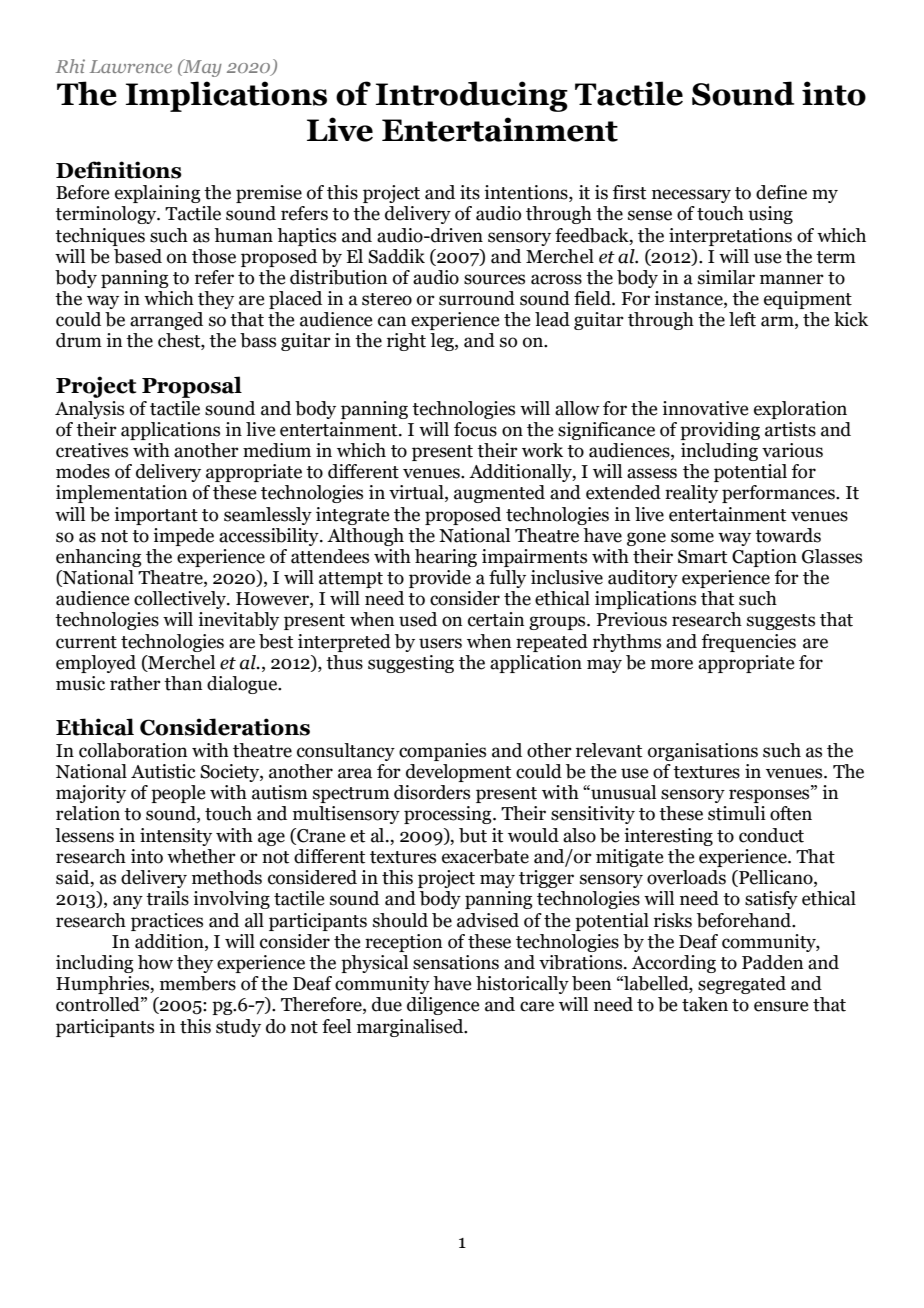 This screenshot has width=924, height=1308. Describe the element at coordinates (131, 66) in the screenshot. I see `Lawrence` at that location.
